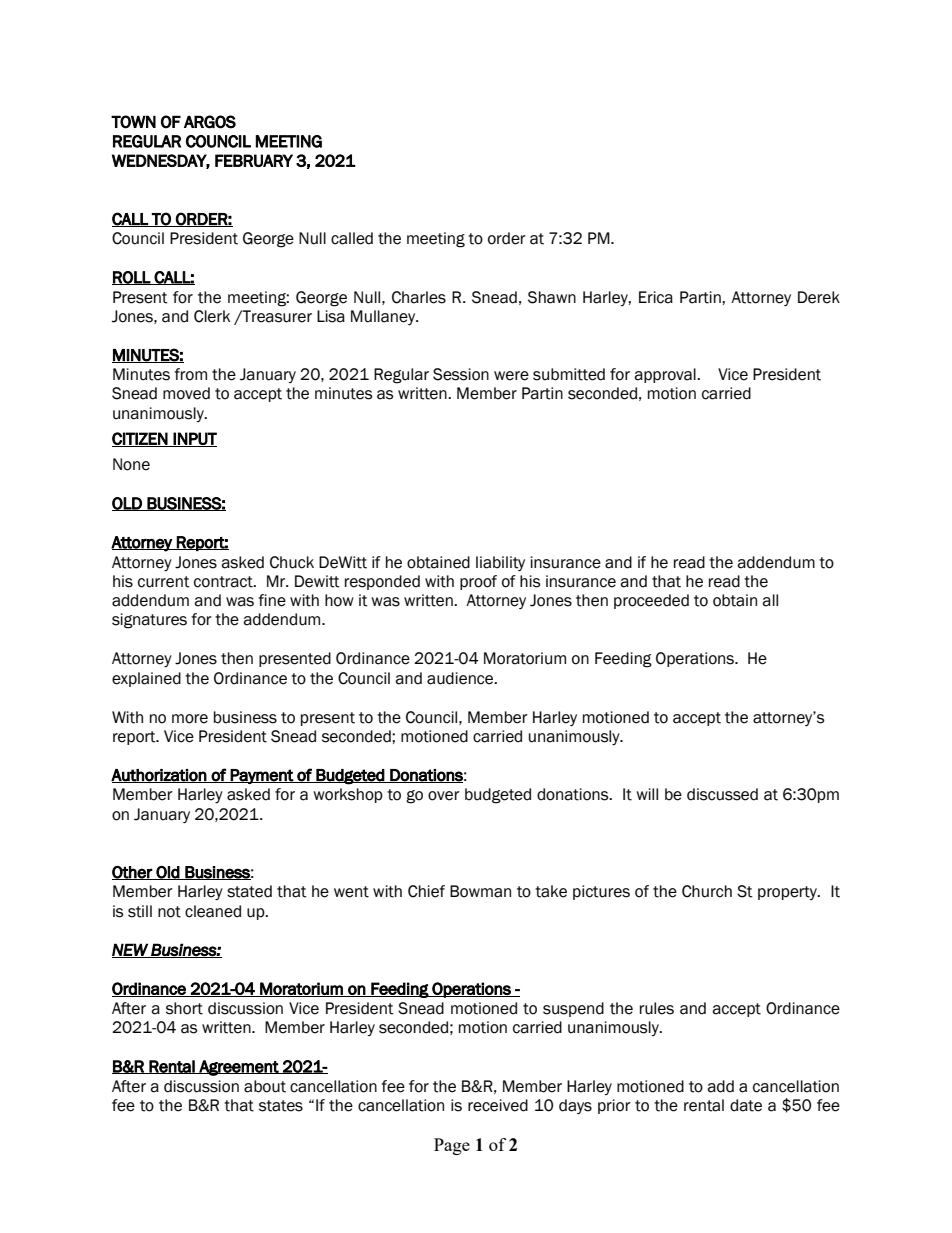 This image has width=952, height=1233. I want to click on ARGOS, so click(210, 122).
